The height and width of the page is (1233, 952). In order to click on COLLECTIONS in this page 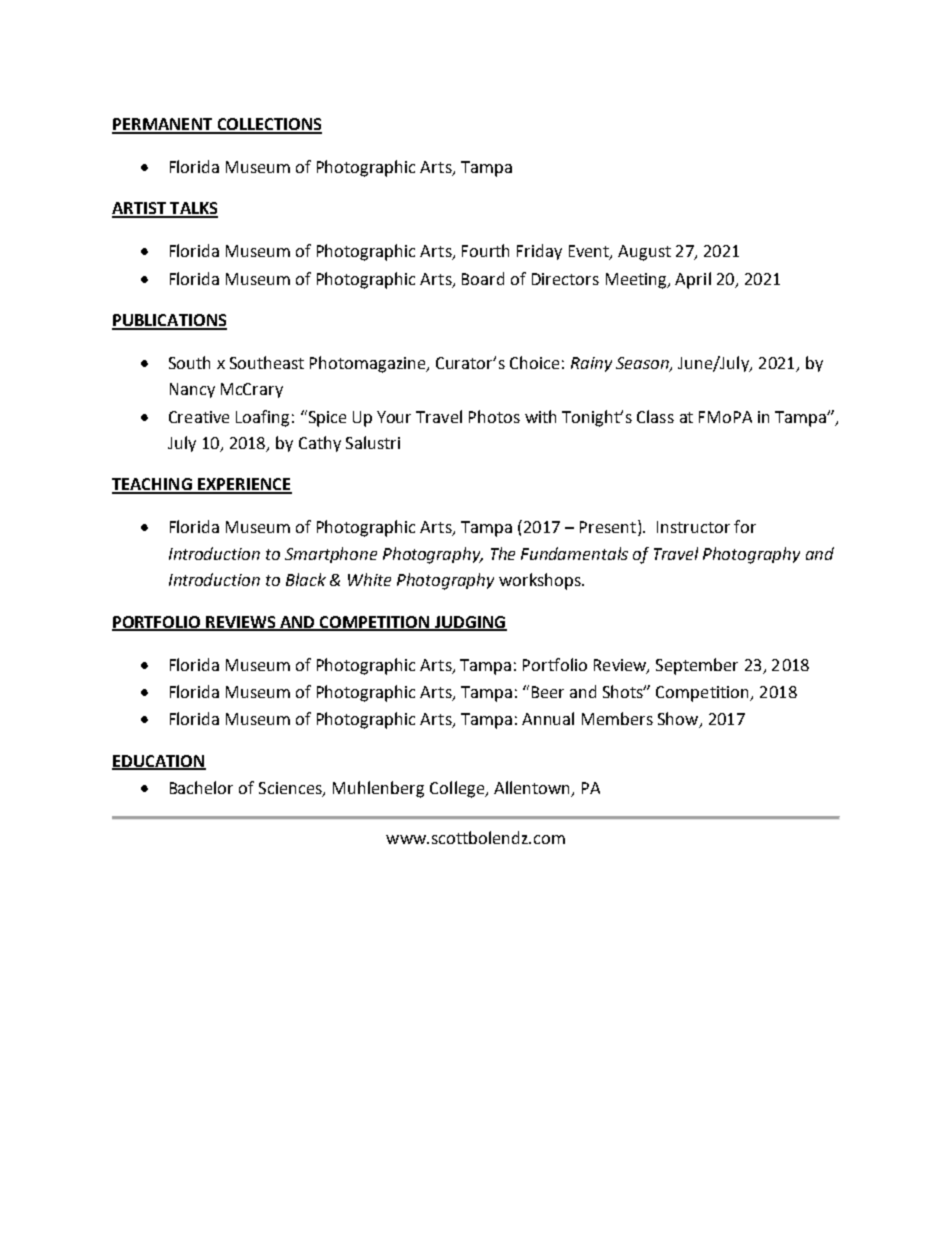, I will do `click(268, 125)`.
